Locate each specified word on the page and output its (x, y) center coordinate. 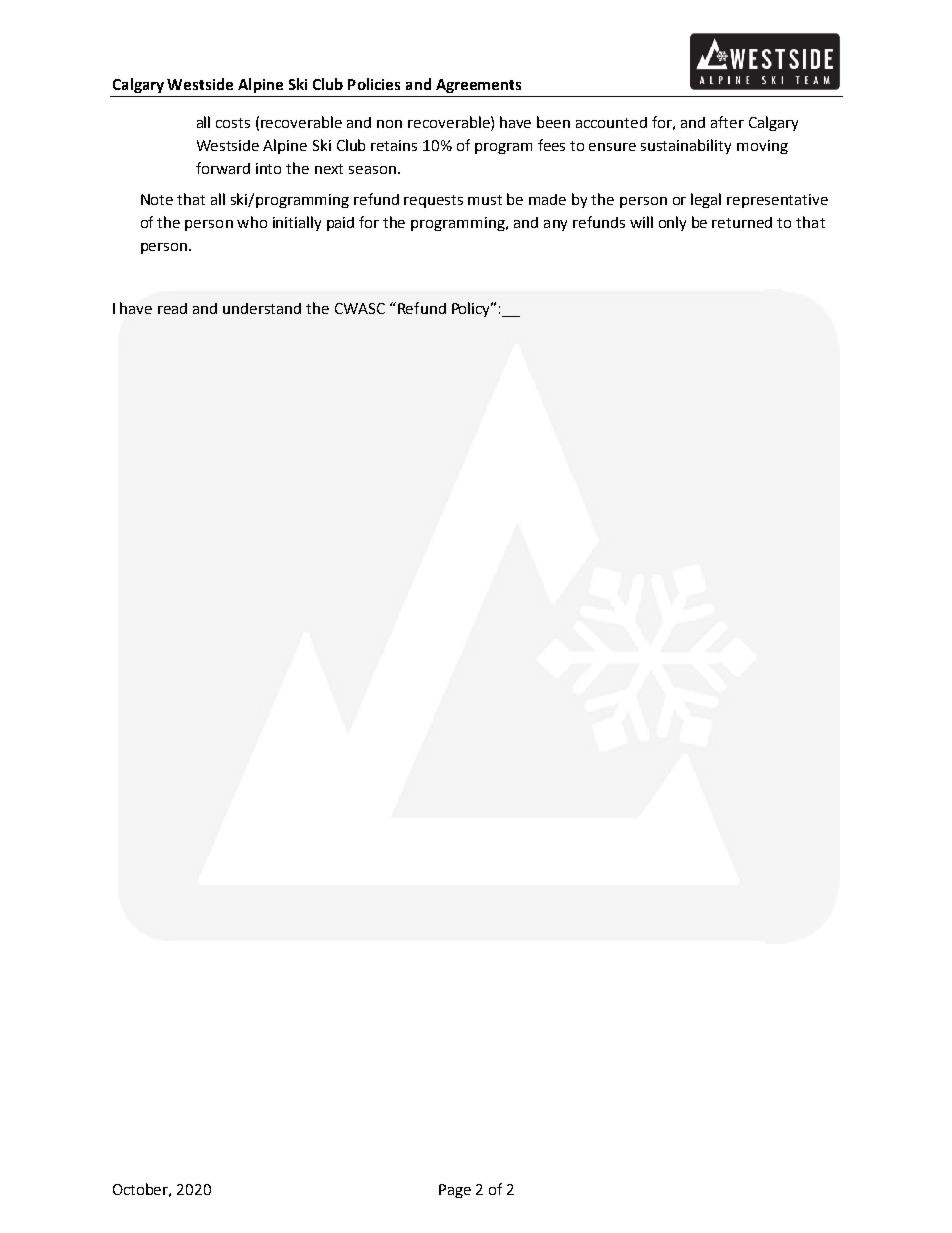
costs (233, 123)
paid (340, 224)
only (672, 223)
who (252, 222)
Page (455, 1191)
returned (742, 222)
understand (262, 308)
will (641, 222)
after (727, 122)
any (555, 225)
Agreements (478, 86)
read (172, 308)
